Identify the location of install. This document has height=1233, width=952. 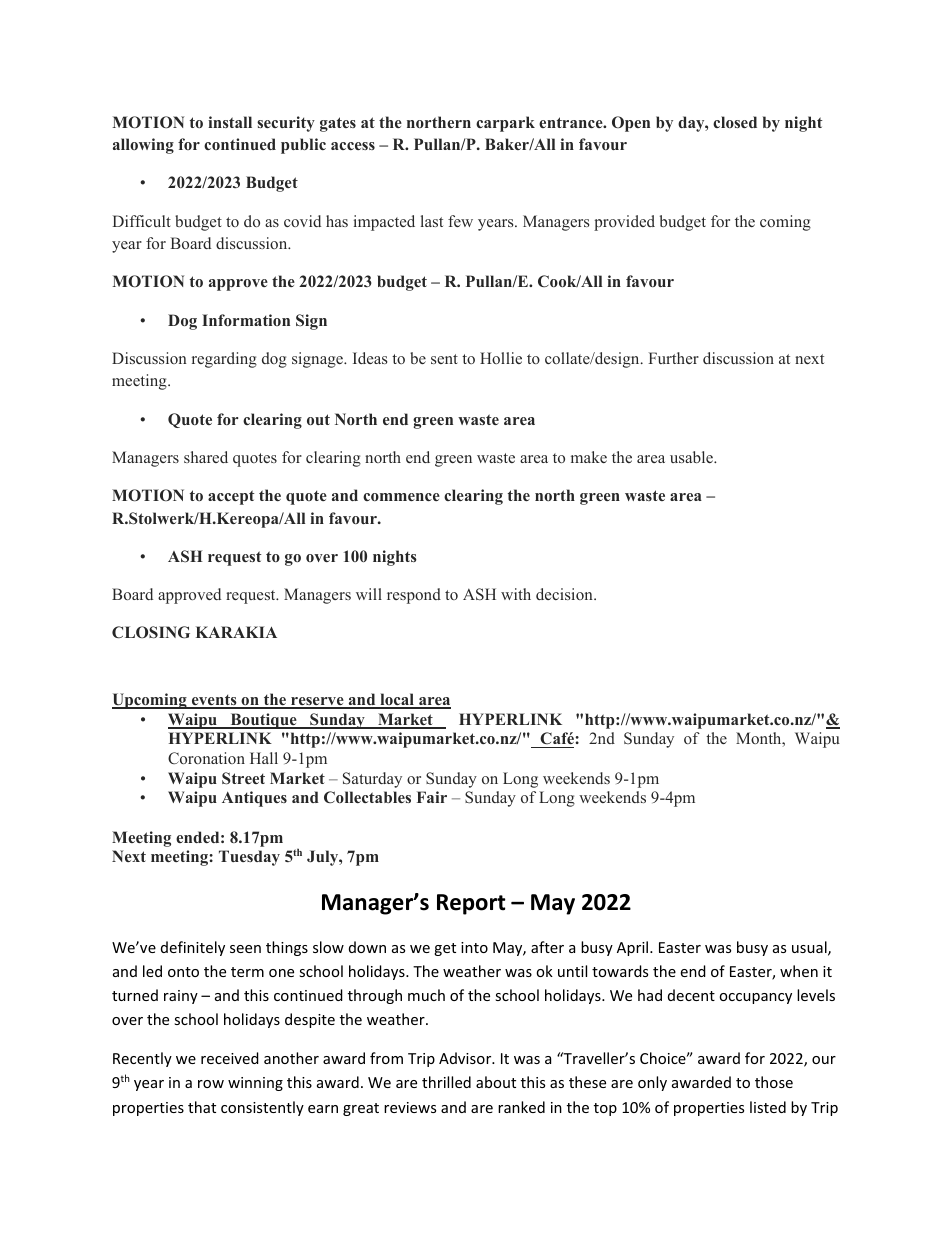
(230, 122).
